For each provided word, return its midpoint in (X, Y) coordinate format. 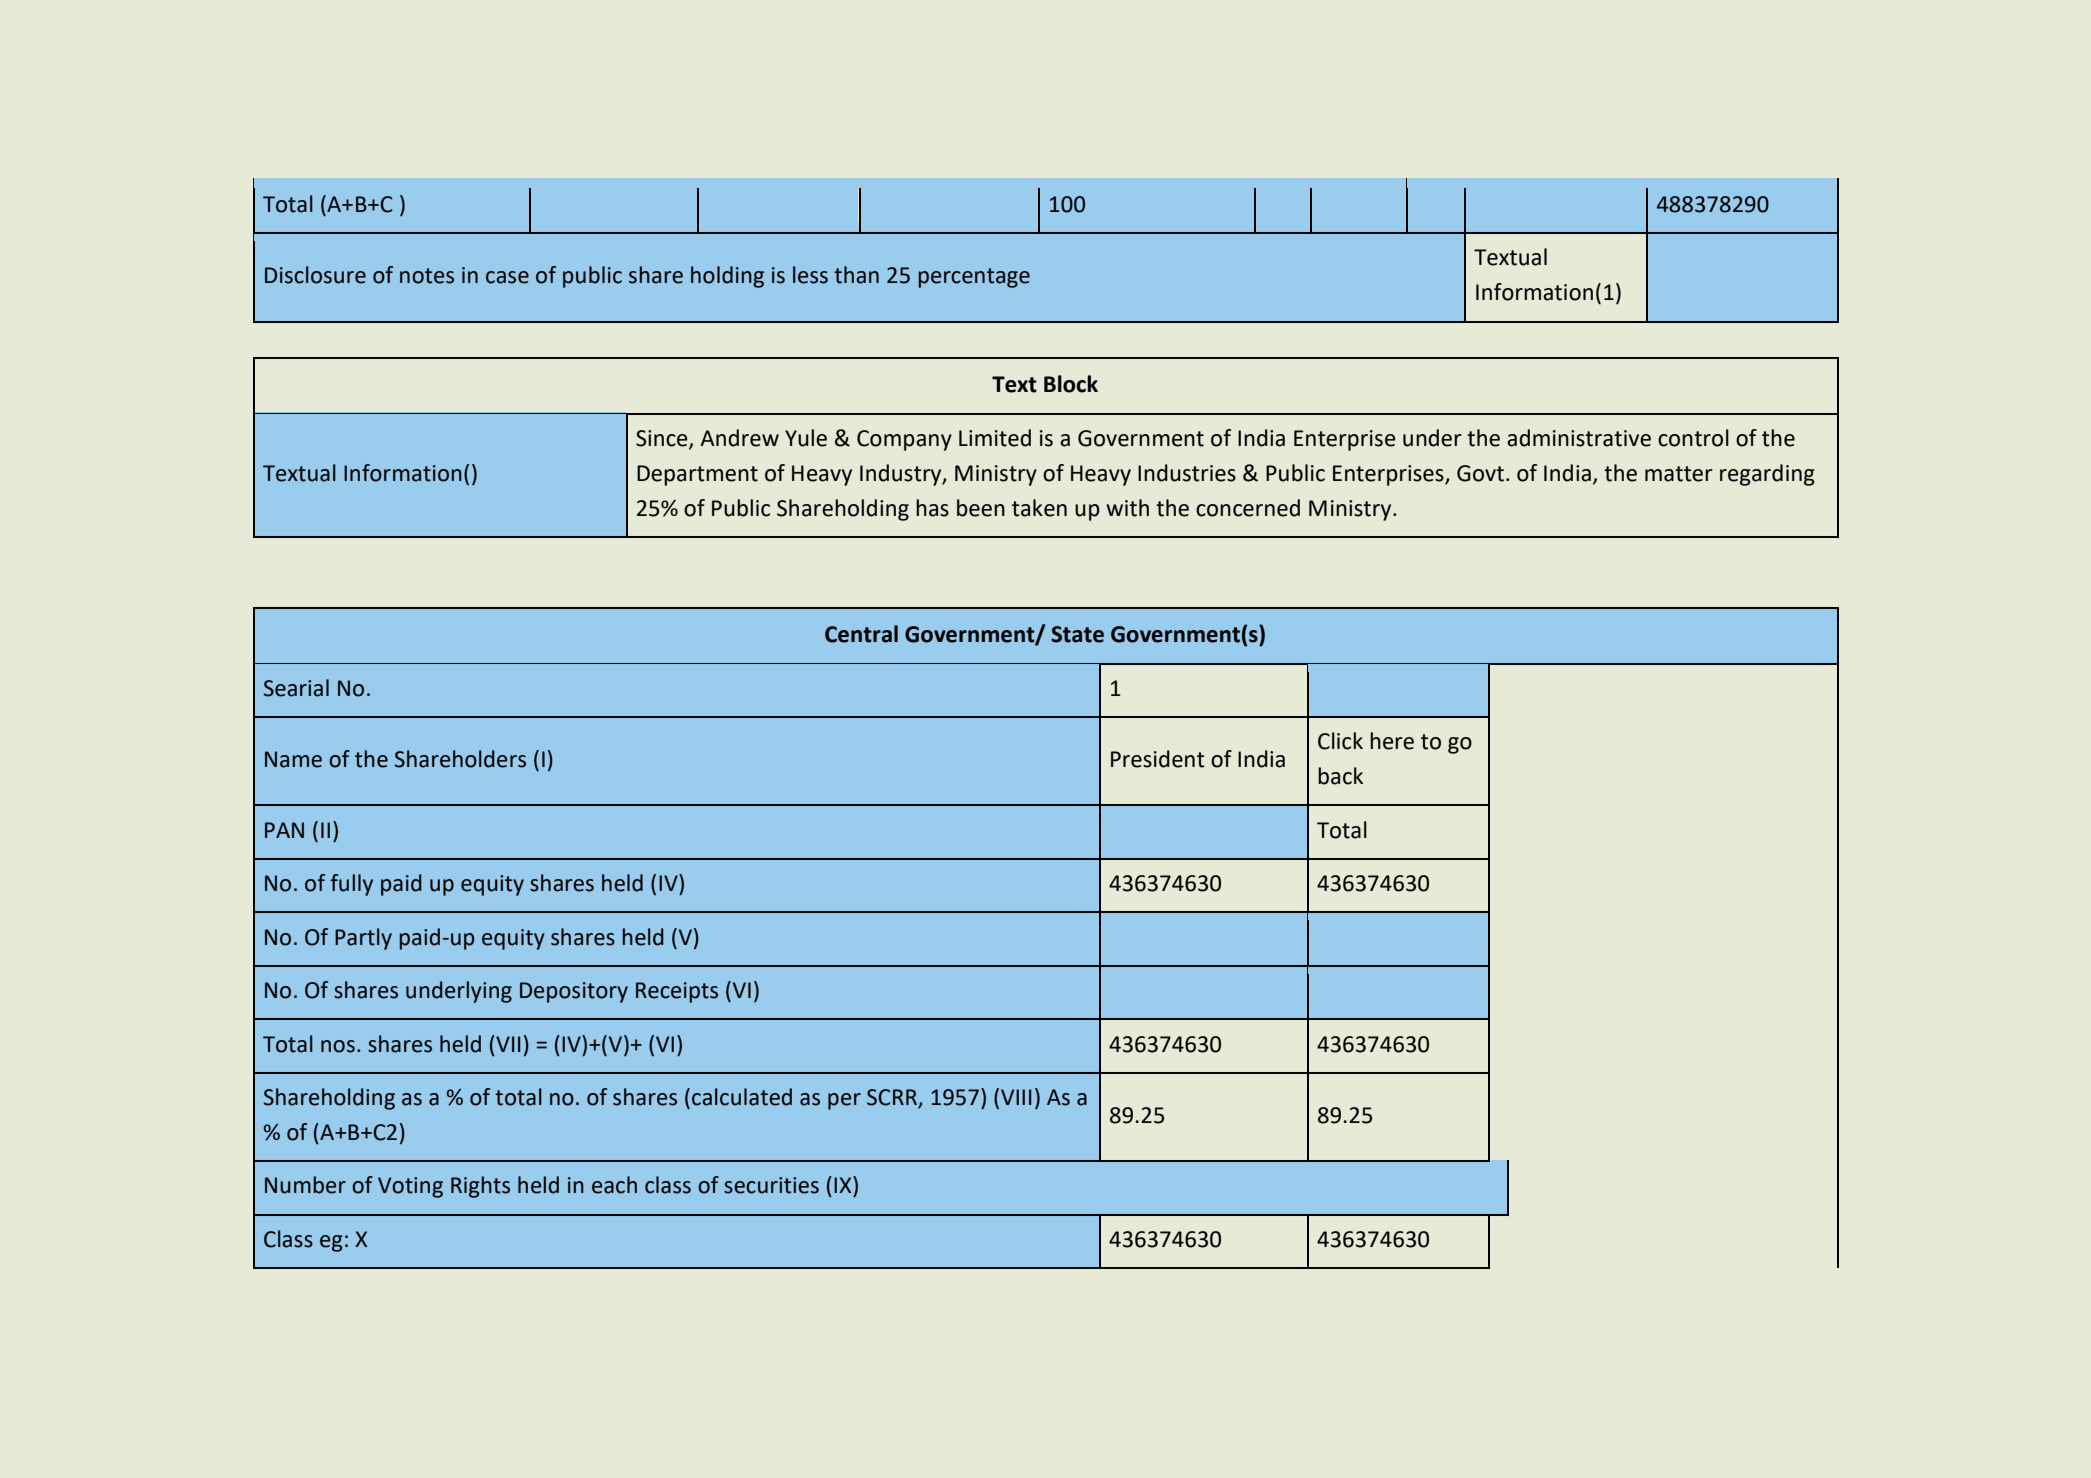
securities (771, 1185)
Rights (480, 1187)
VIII (1016, 1097)
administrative (1579, 438)
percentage (974, 278)
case (507, 277)
